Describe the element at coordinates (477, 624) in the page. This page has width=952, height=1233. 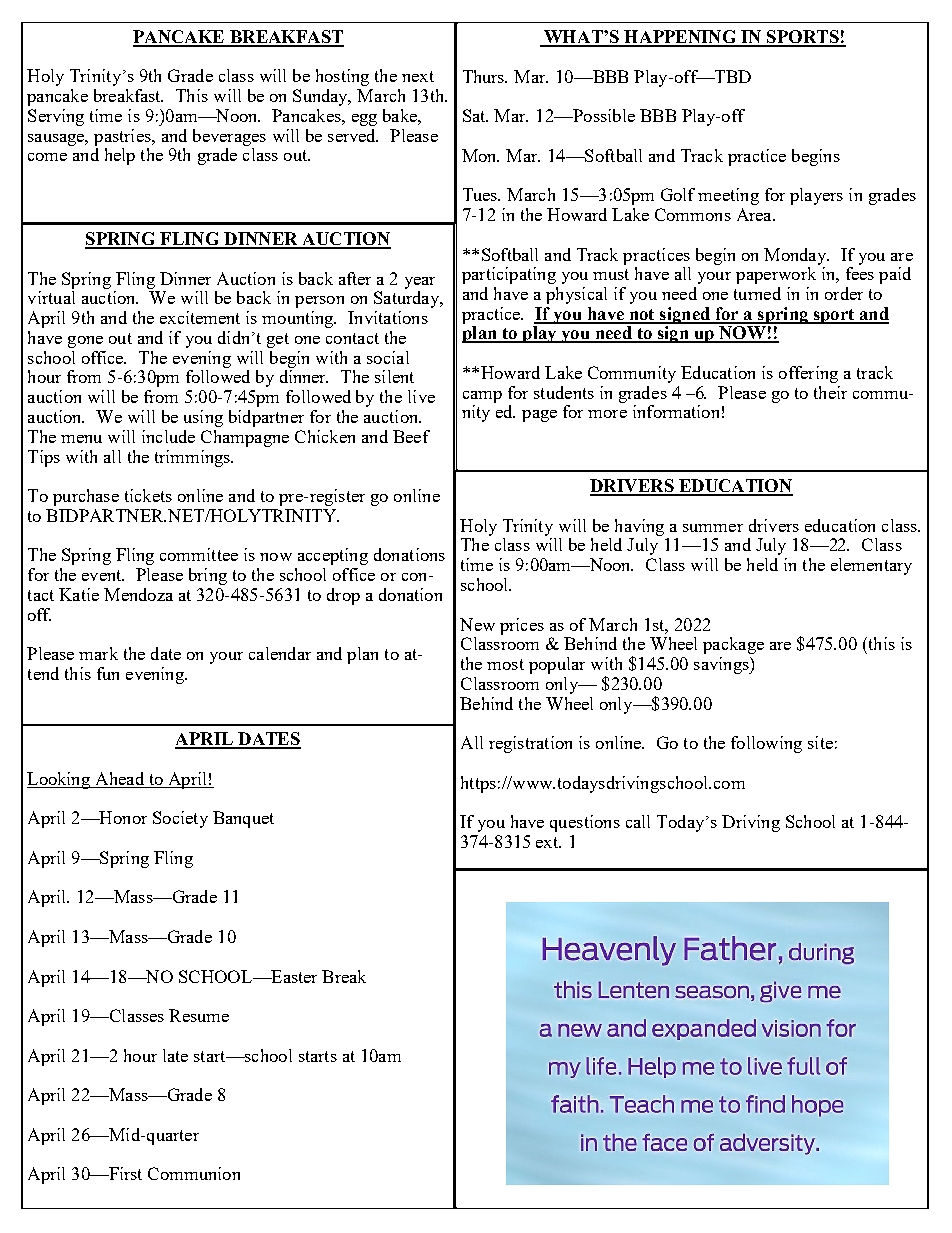
I see `New` at that location.
